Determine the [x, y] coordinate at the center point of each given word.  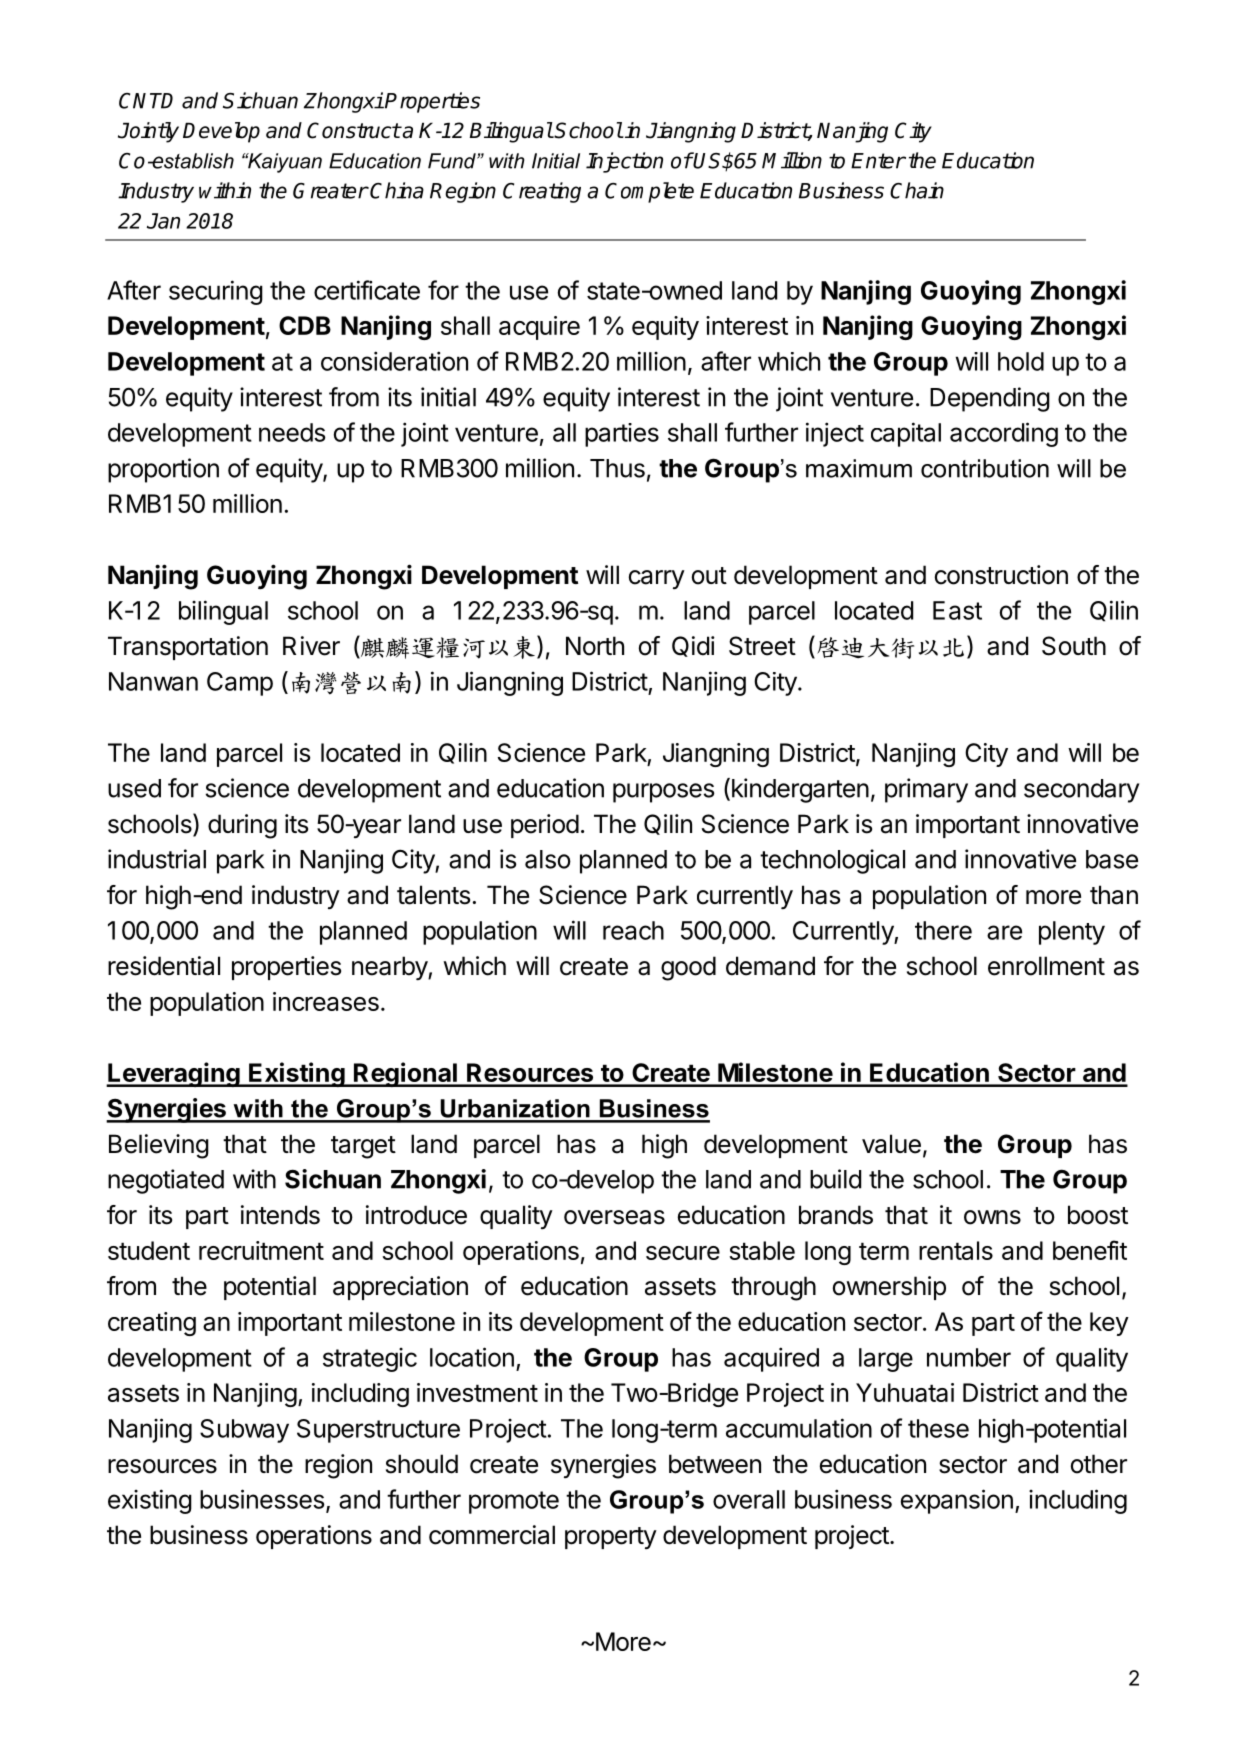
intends [280, 1215]
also [548, 859]
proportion [163, 470]
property [611, 1538]
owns [992, 1217]
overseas [614, 1217]
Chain [917, 190]
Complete [649, 192]
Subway [244, 1431]
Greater [330, 191]
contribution [985, 468]
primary [926, 790]
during [242, 826]
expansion [957, 1501]
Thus [617, 468]
